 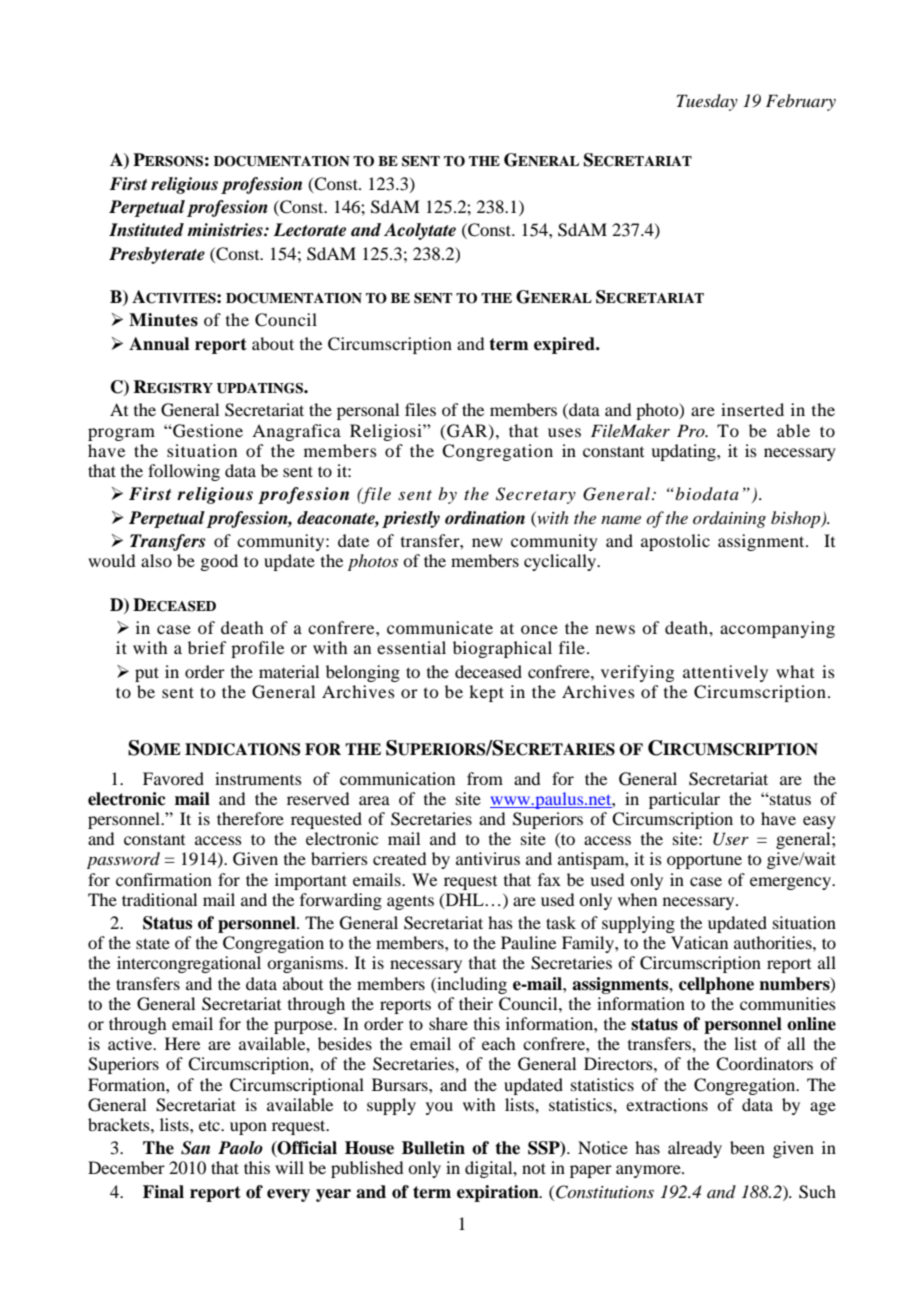 What do you see at coordinates (207, 647) in the screenshot?
I see `brief` at bounding box center [207, 647].
